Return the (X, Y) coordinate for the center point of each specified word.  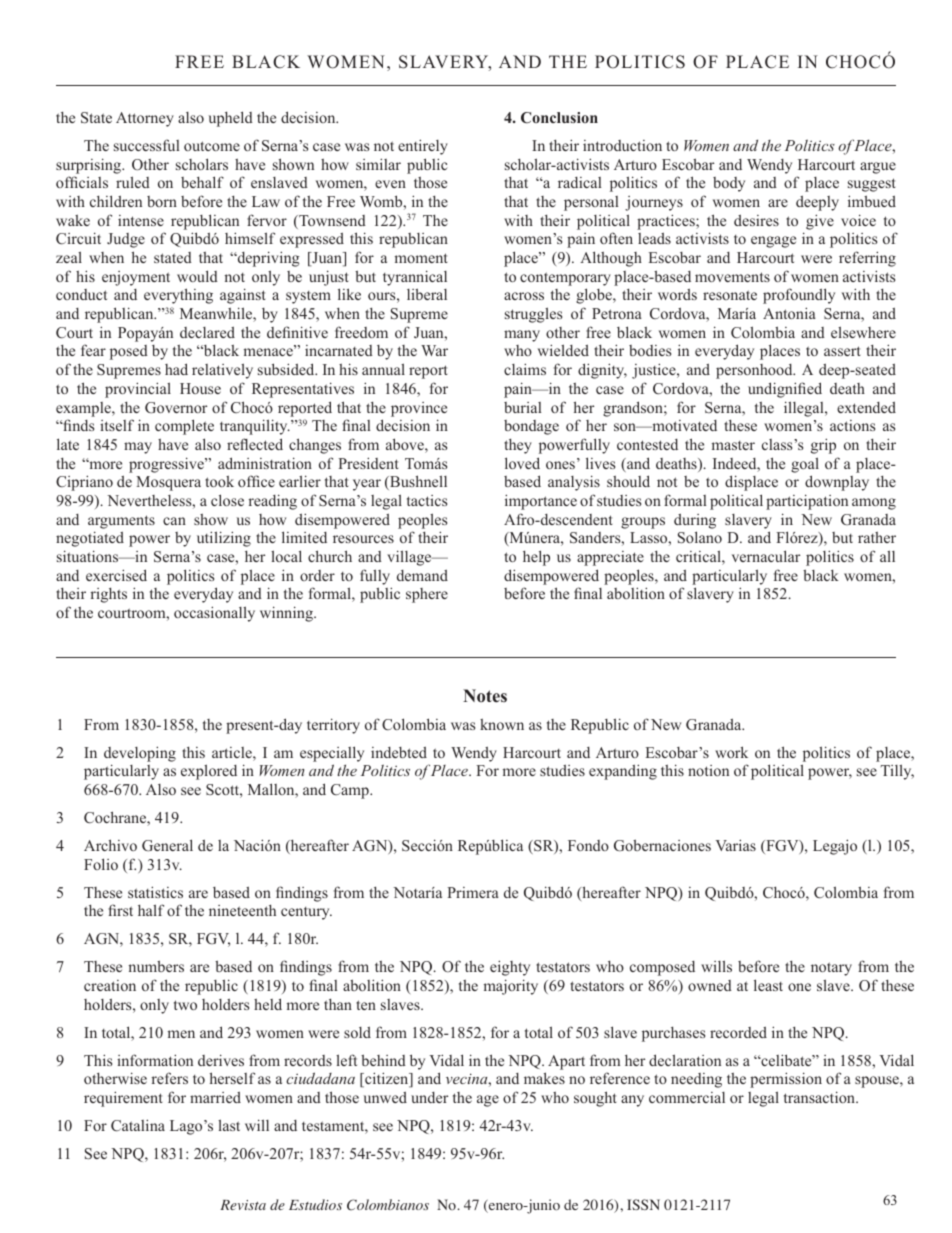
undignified (785, 390)
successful (147, 145)
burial (523, 407)
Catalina (138, 1125)
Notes (485, 696)
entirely (423, 147)
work (731, 752)
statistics (155, 892)
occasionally (214, 614)
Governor (176, 408)
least (768, 985)
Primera (473, 892)
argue (878, 168)
